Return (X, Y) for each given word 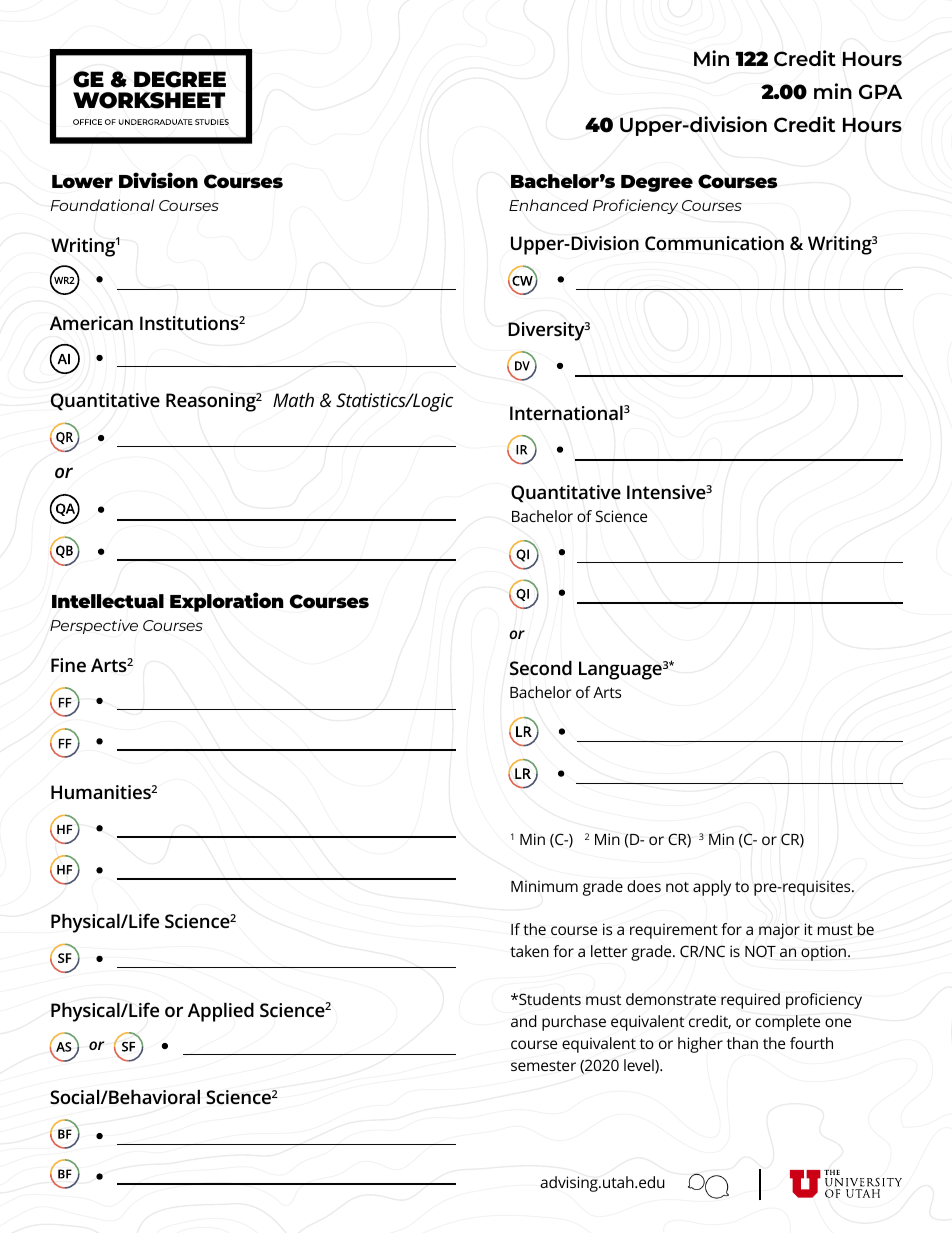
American (91, 323)
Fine (68, 665)
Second (541, 668)
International (566, 412)
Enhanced (548, 205)
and (524, 1021)
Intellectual (108, 601)
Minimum (544, 886)
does (644, 886)
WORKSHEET (149, 100)
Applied (221, 1012)
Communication (714, 243)
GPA (880, 91)
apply (712, 888)
